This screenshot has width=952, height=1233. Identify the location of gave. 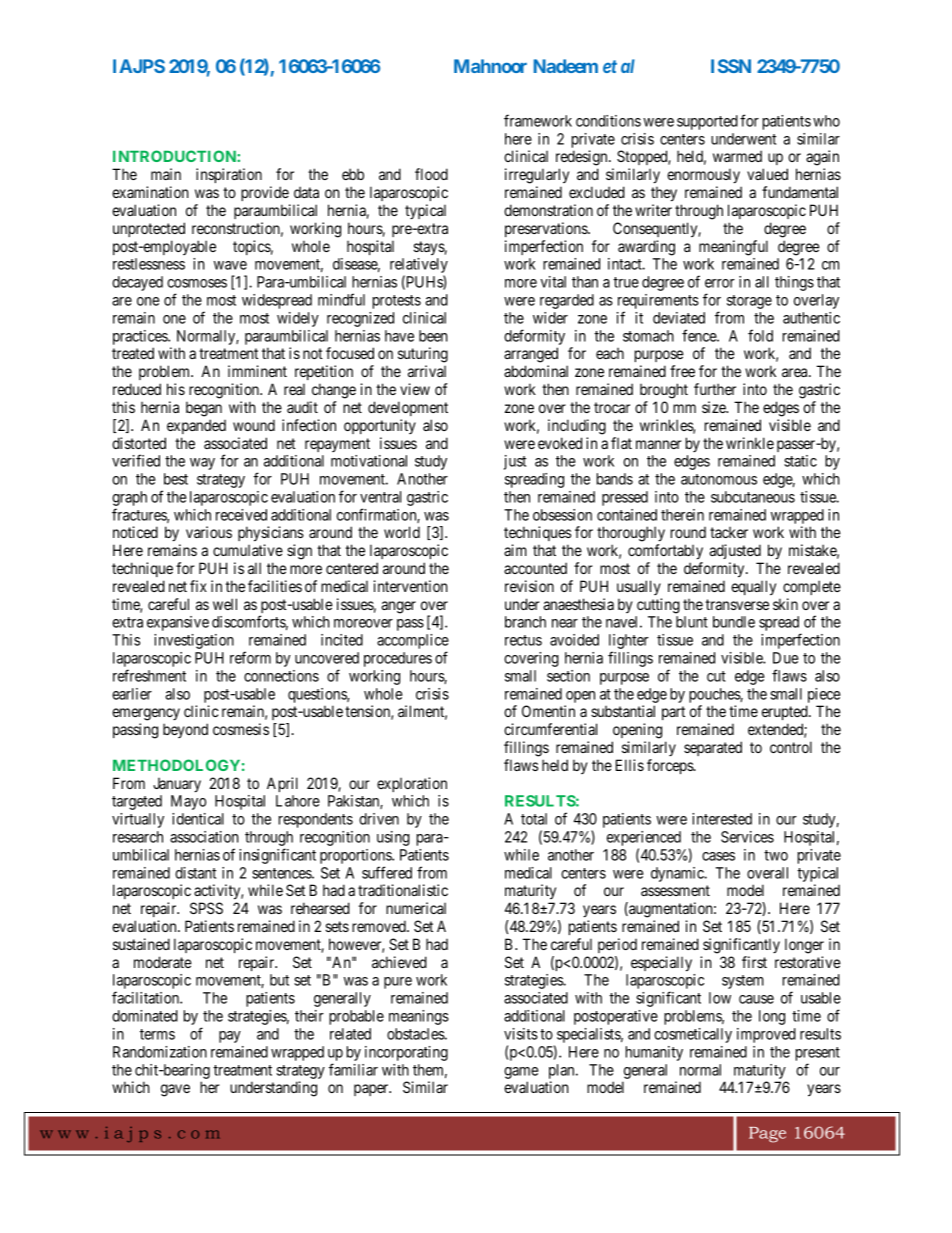
(175, 1090).
